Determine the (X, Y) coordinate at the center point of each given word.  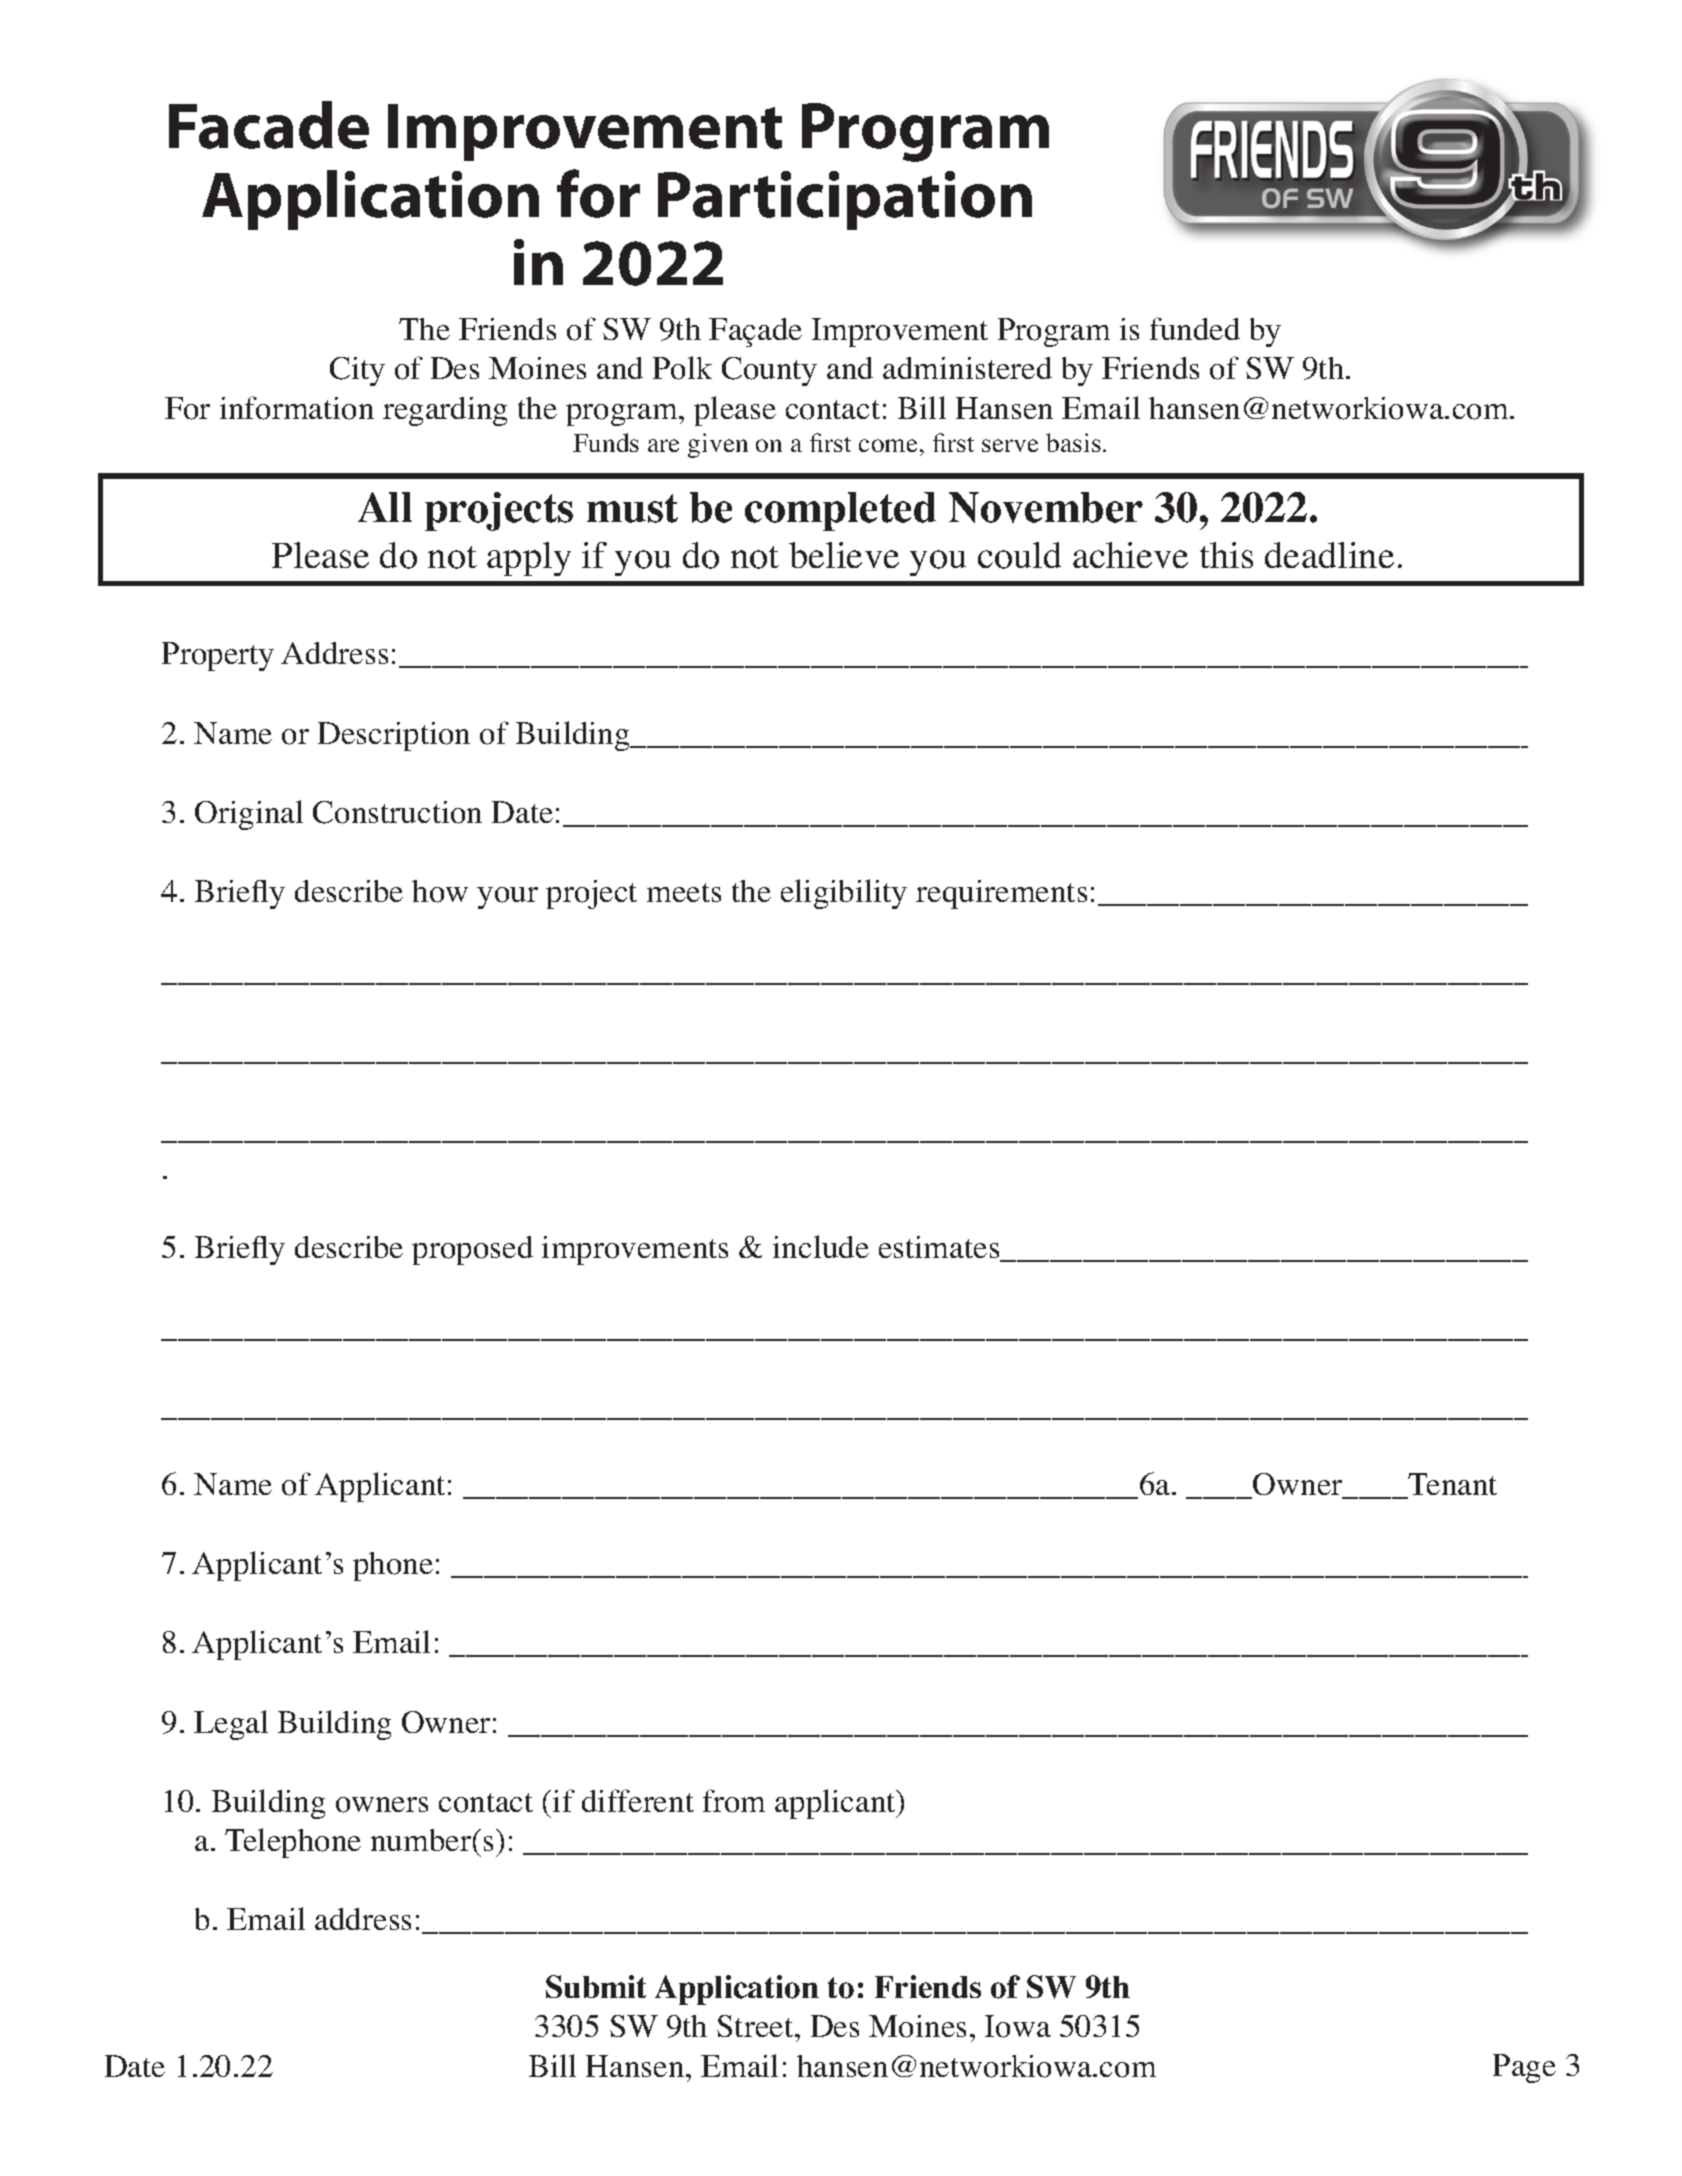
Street (756, 2026)
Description (394, 736)
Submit (596, 1986)
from (734, 1801)
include (821, 1246)
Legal (231, 1725)
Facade (269, 125)
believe (844, 555)
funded (1195, 328)
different (638, 1800)
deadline (1329, 555)
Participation (845, 200)
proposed (472, 1250)
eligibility (844, 894)
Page (1524, 2068)
